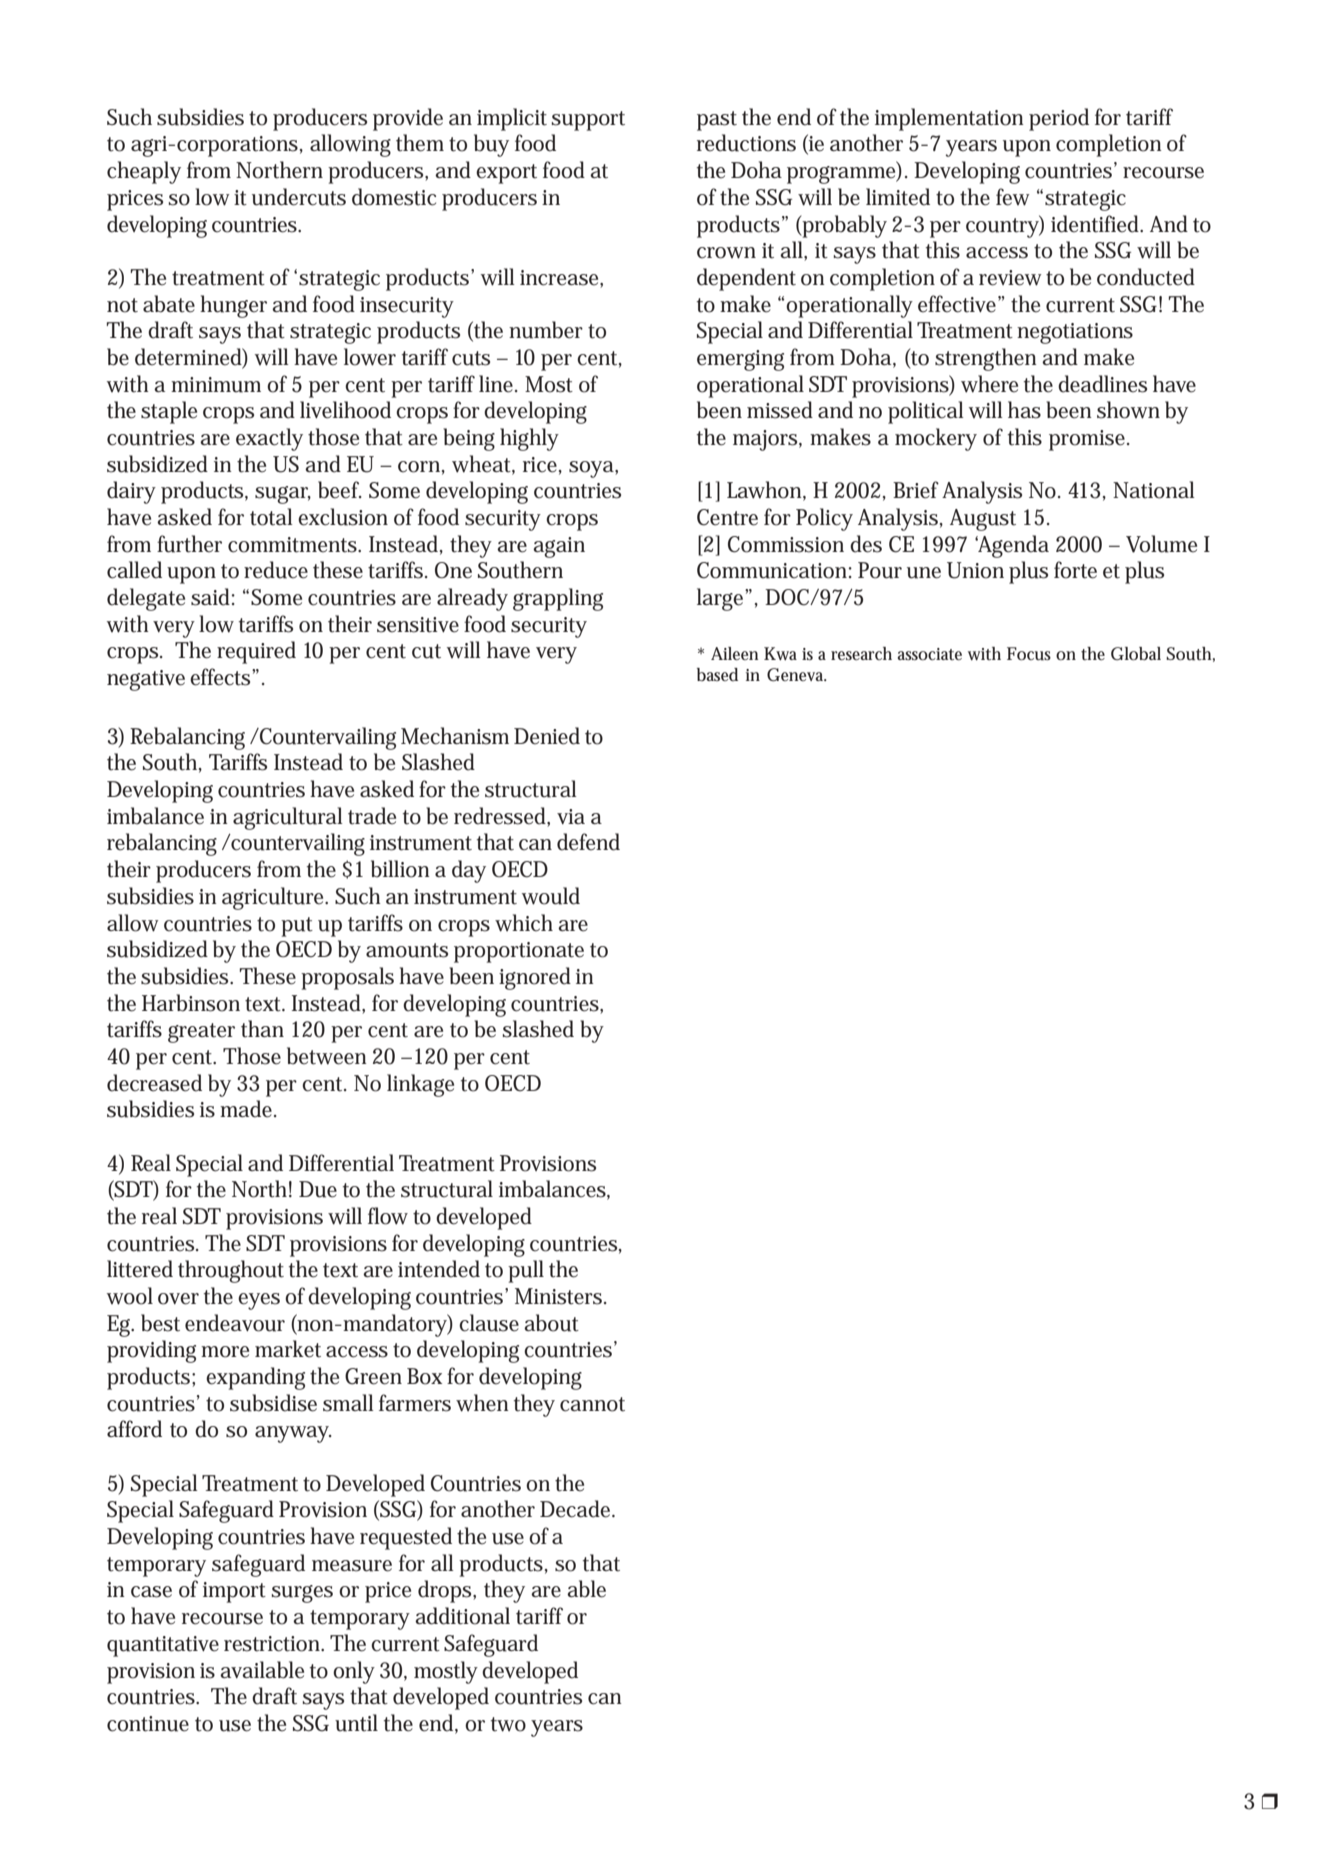 Image resolution: width=1323 pixels, height=1872 pixels. What do you see at coordinates (508, 1724) in the screenshot?
I see `two` at bounding box center [508, 1724].
